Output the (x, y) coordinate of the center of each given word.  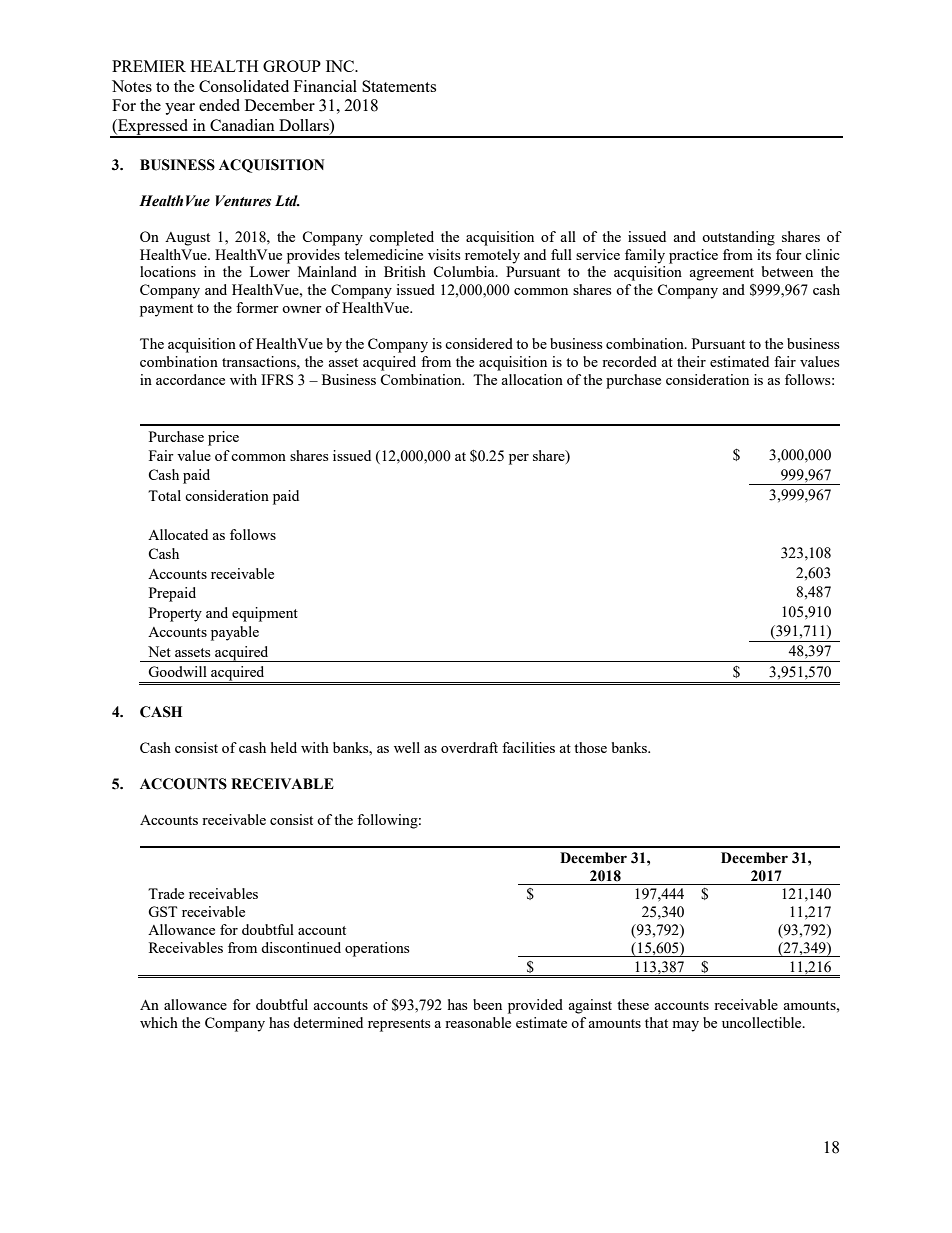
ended (219, 105)
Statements (399, 86)
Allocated (178, 534)
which (159, 1022)
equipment (265, 614)
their (691, 361)
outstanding (738, 238)
